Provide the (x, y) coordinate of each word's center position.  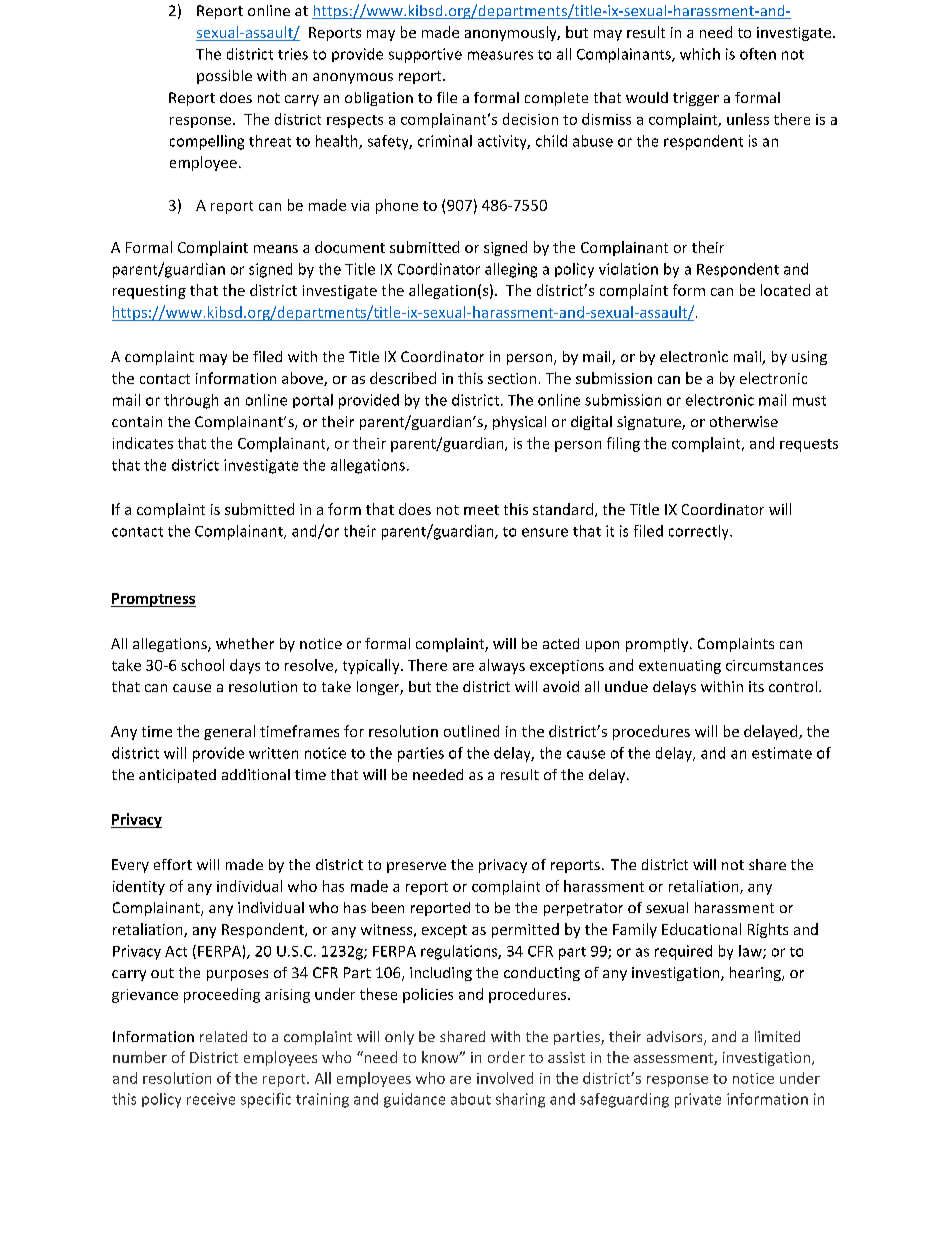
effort (173, 864)
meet (481, 510)
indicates (143, 443)
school (202, 665)
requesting (149, 292)
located (785, 290)
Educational (701, 929)
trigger (696, 99)
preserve (416, 867)
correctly (700, 532)
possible (224, 77)
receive (211, 1099)
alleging (511, 270)
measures (500, 55)
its (756, 686)
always (502, 666)
